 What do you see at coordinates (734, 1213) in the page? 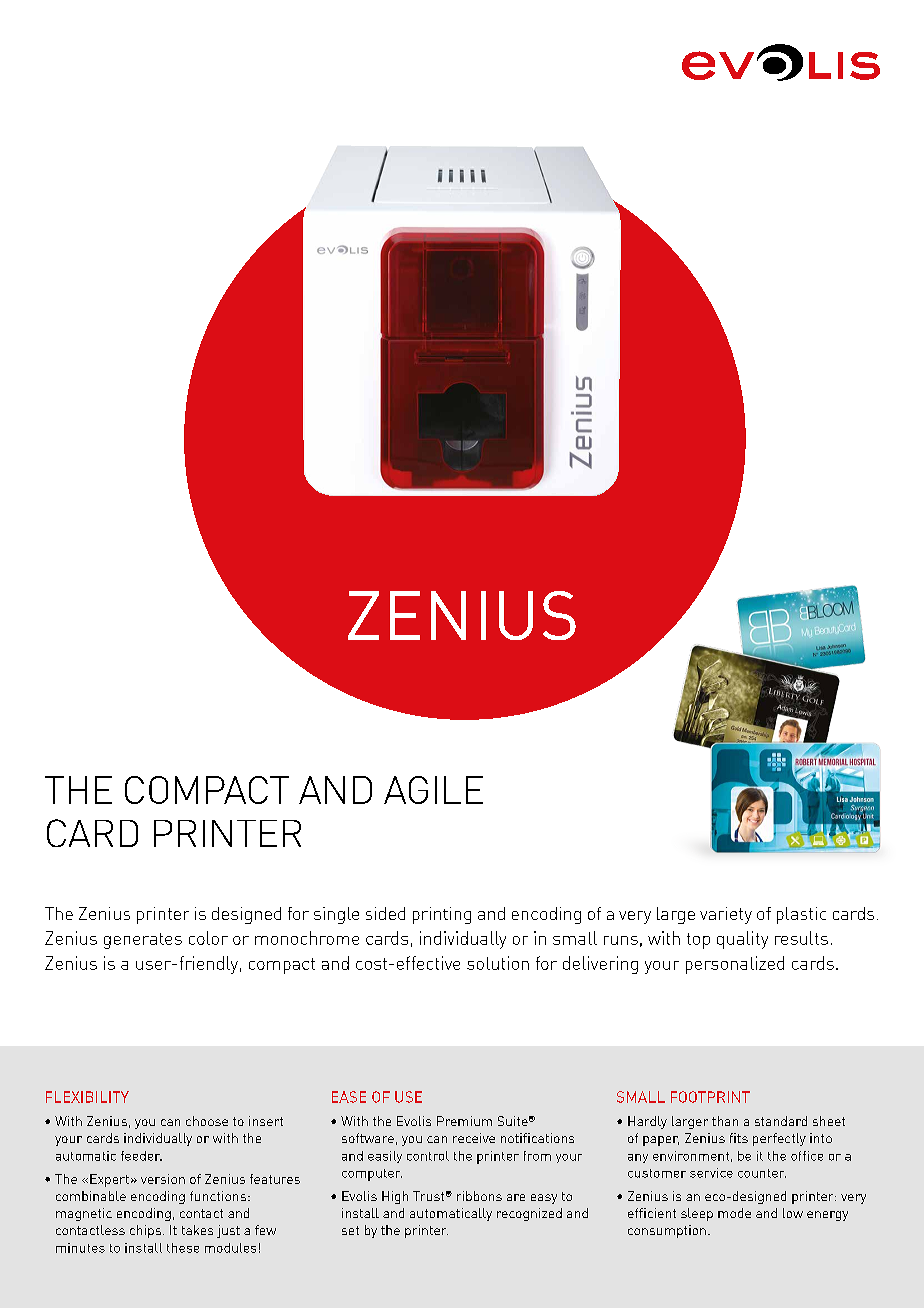
I see `mode` at bounding box center [734, 1213].
